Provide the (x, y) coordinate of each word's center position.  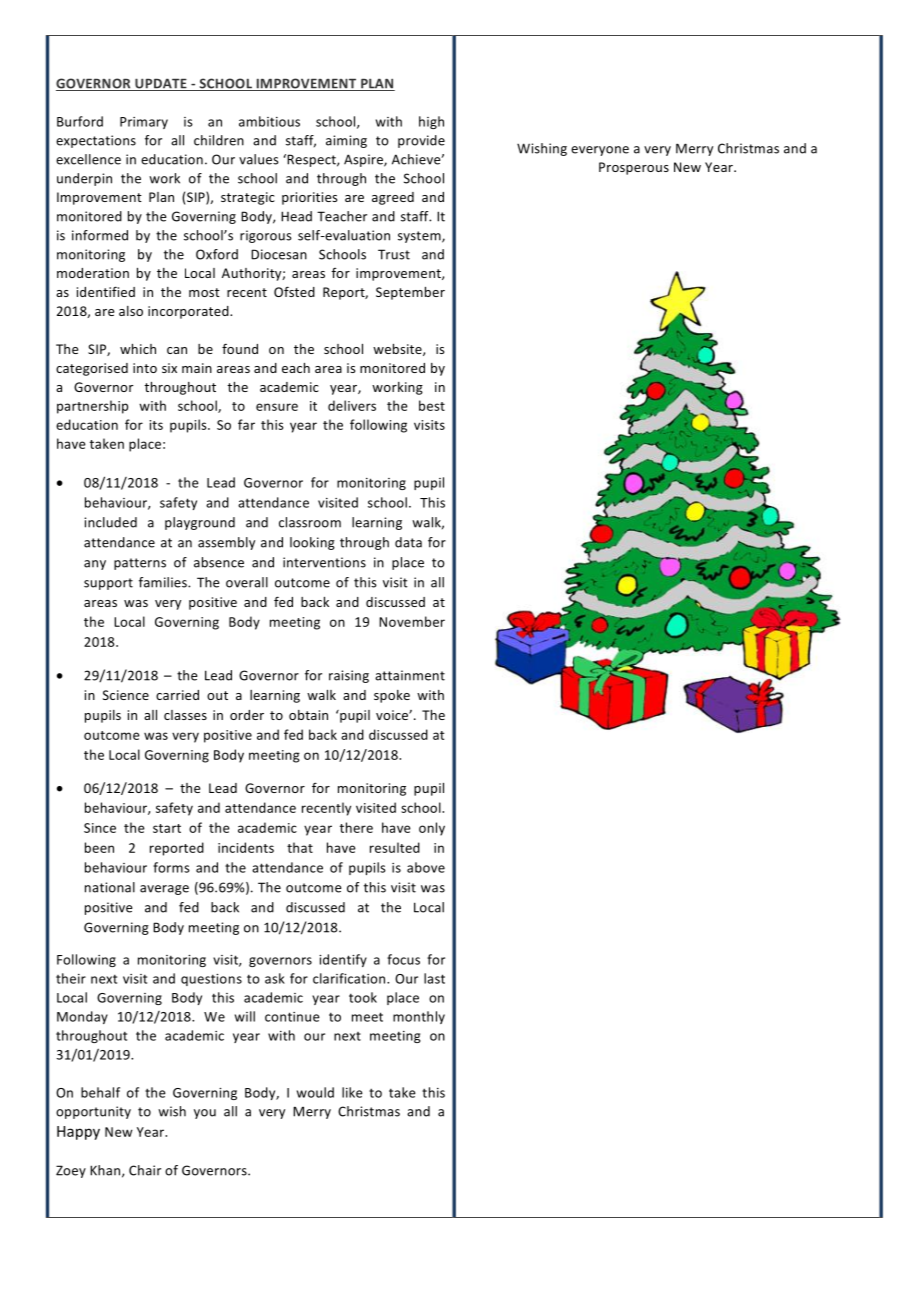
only (432, 829)
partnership (92, 407)
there (356, 827)
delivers (352, 405)
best (432, 405)
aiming (346, 141)
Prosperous (634, 168)
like (352, 1092)
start (167, 828)
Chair (145, 1170)
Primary (144, 123)
